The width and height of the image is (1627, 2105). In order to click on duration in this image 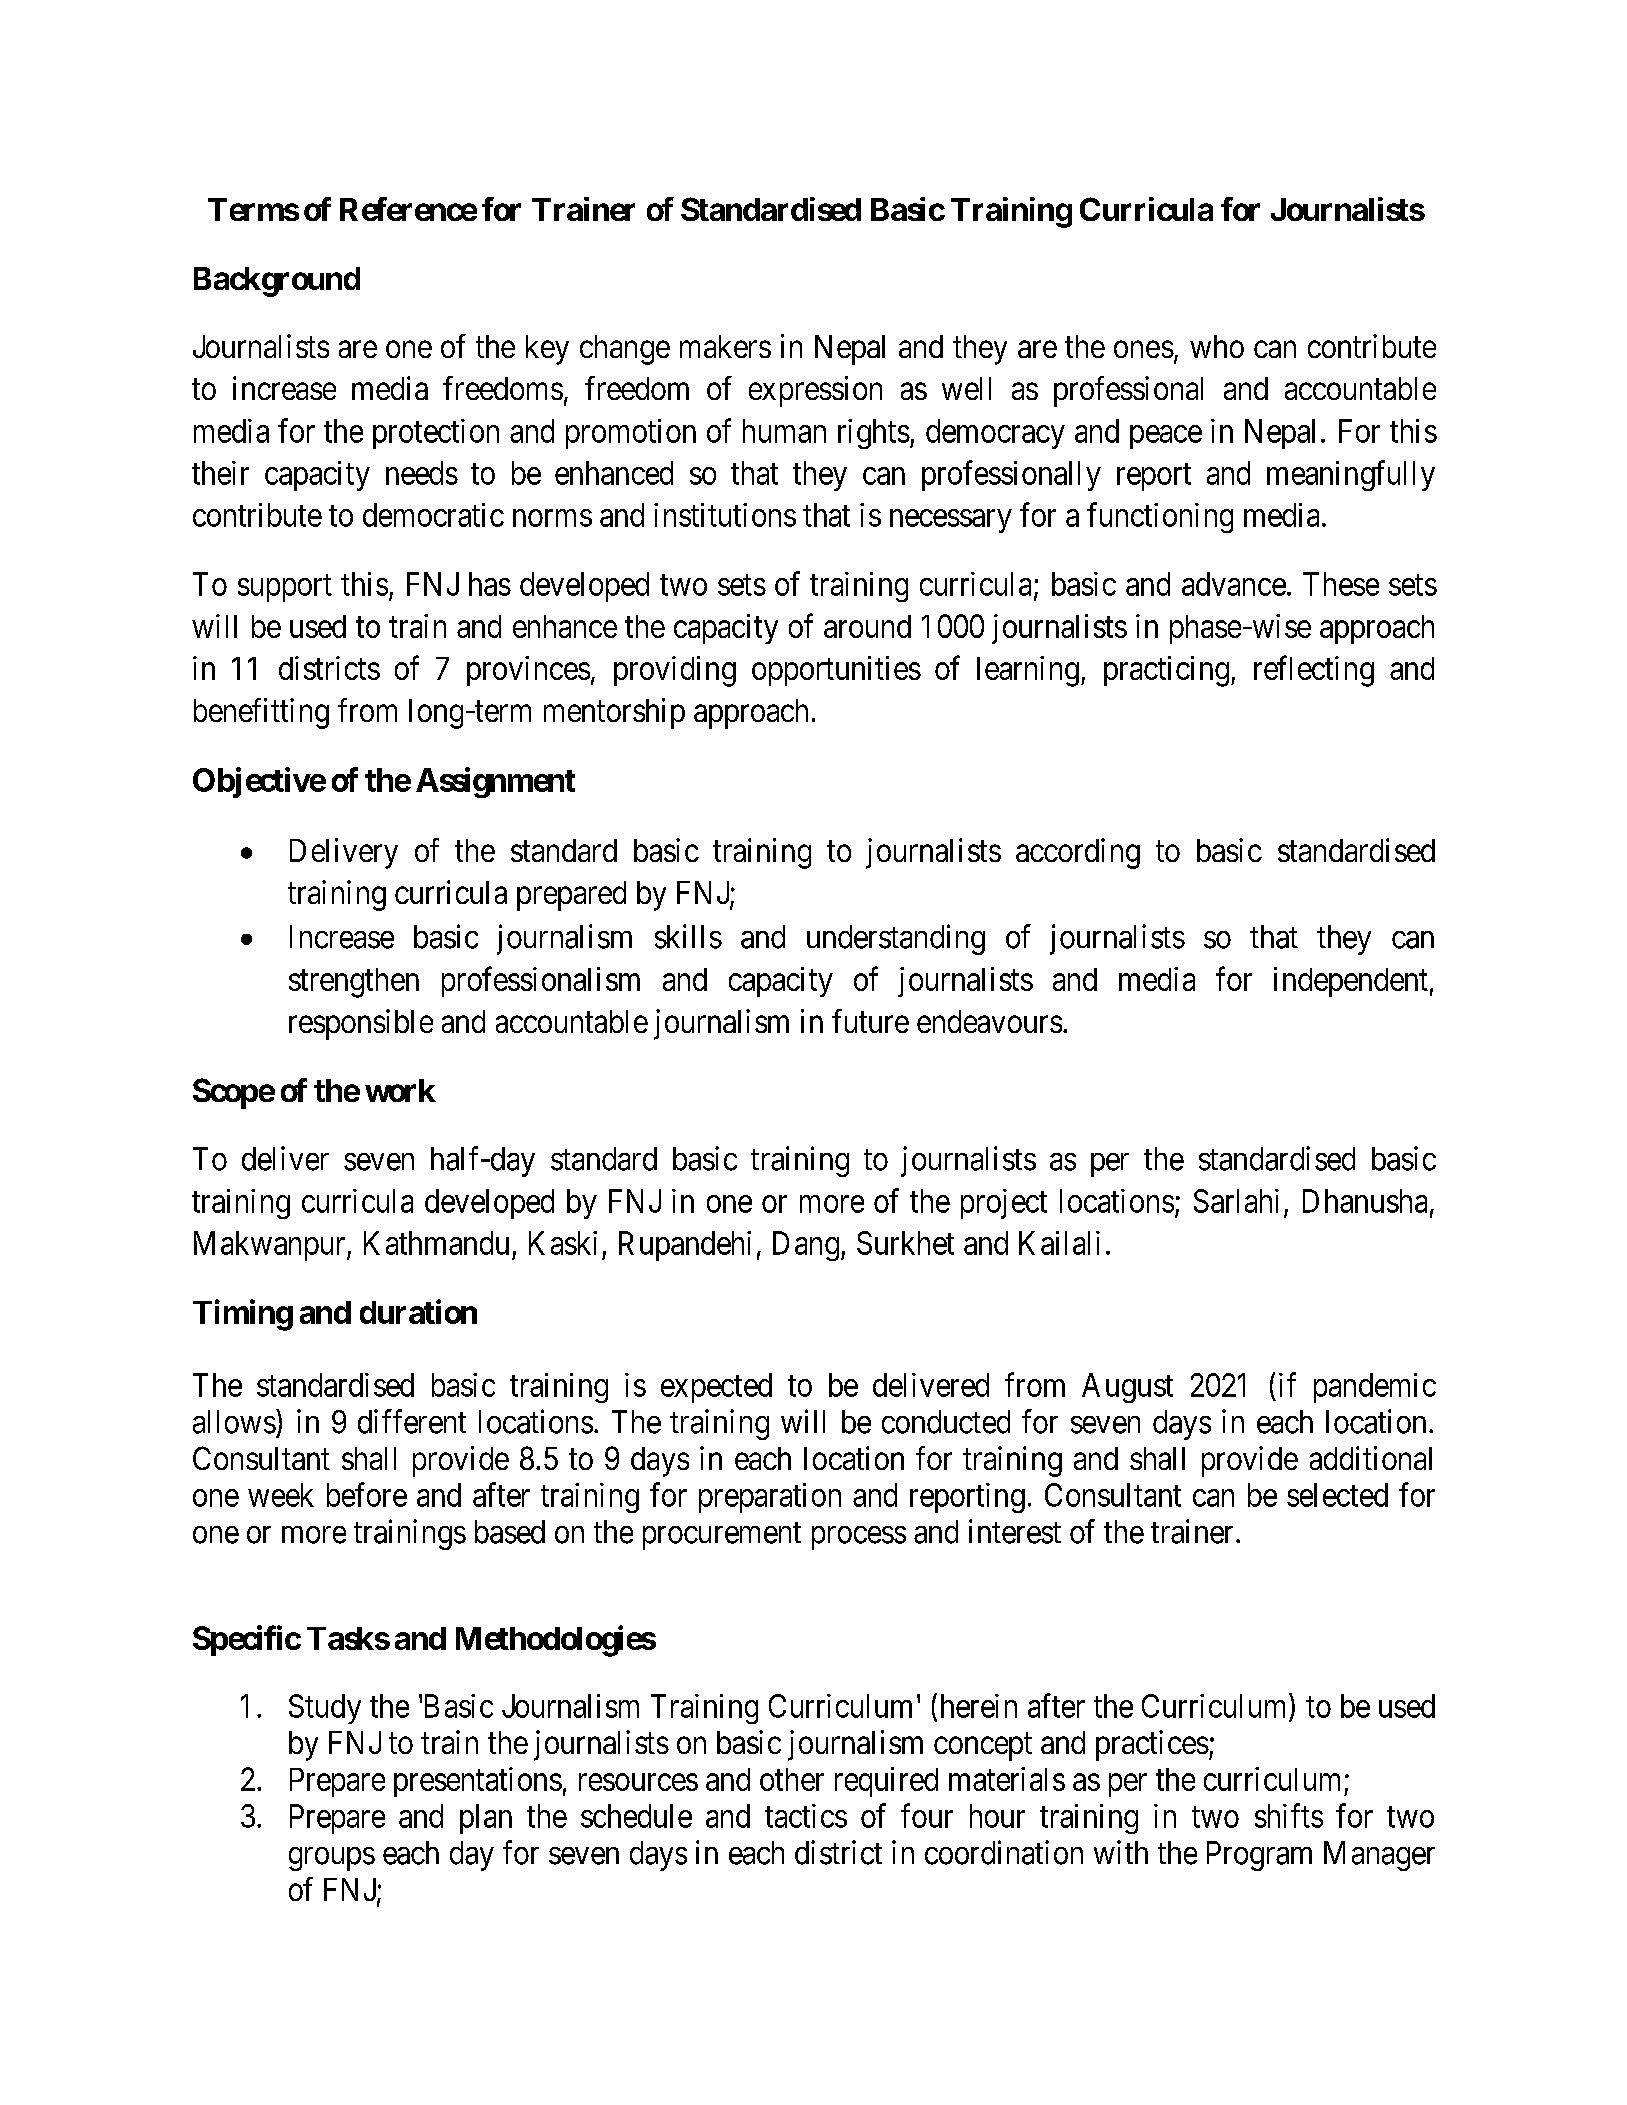, I will do `click(418, 1311)`.
